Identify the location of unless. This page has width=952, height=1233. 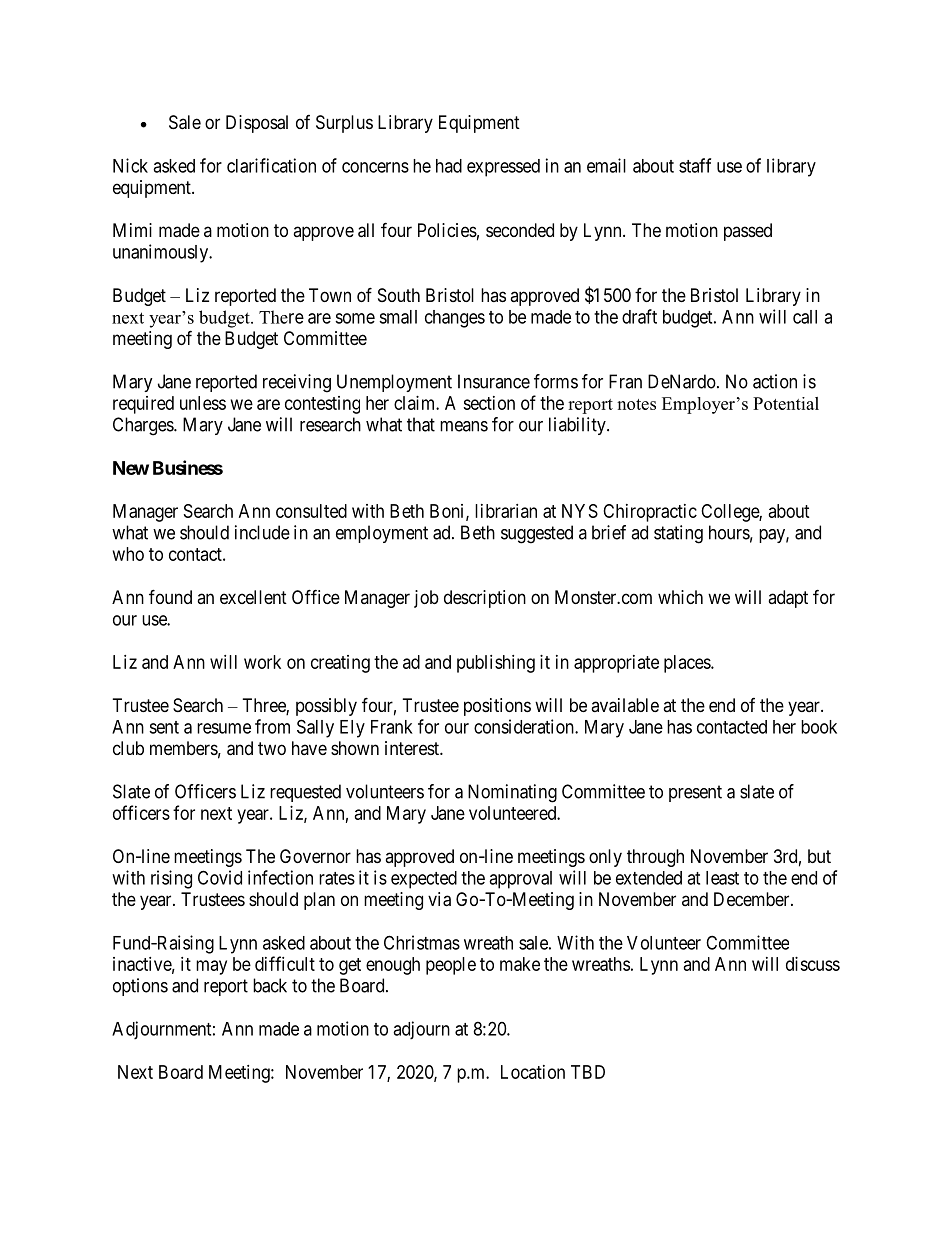
(203, 403).
